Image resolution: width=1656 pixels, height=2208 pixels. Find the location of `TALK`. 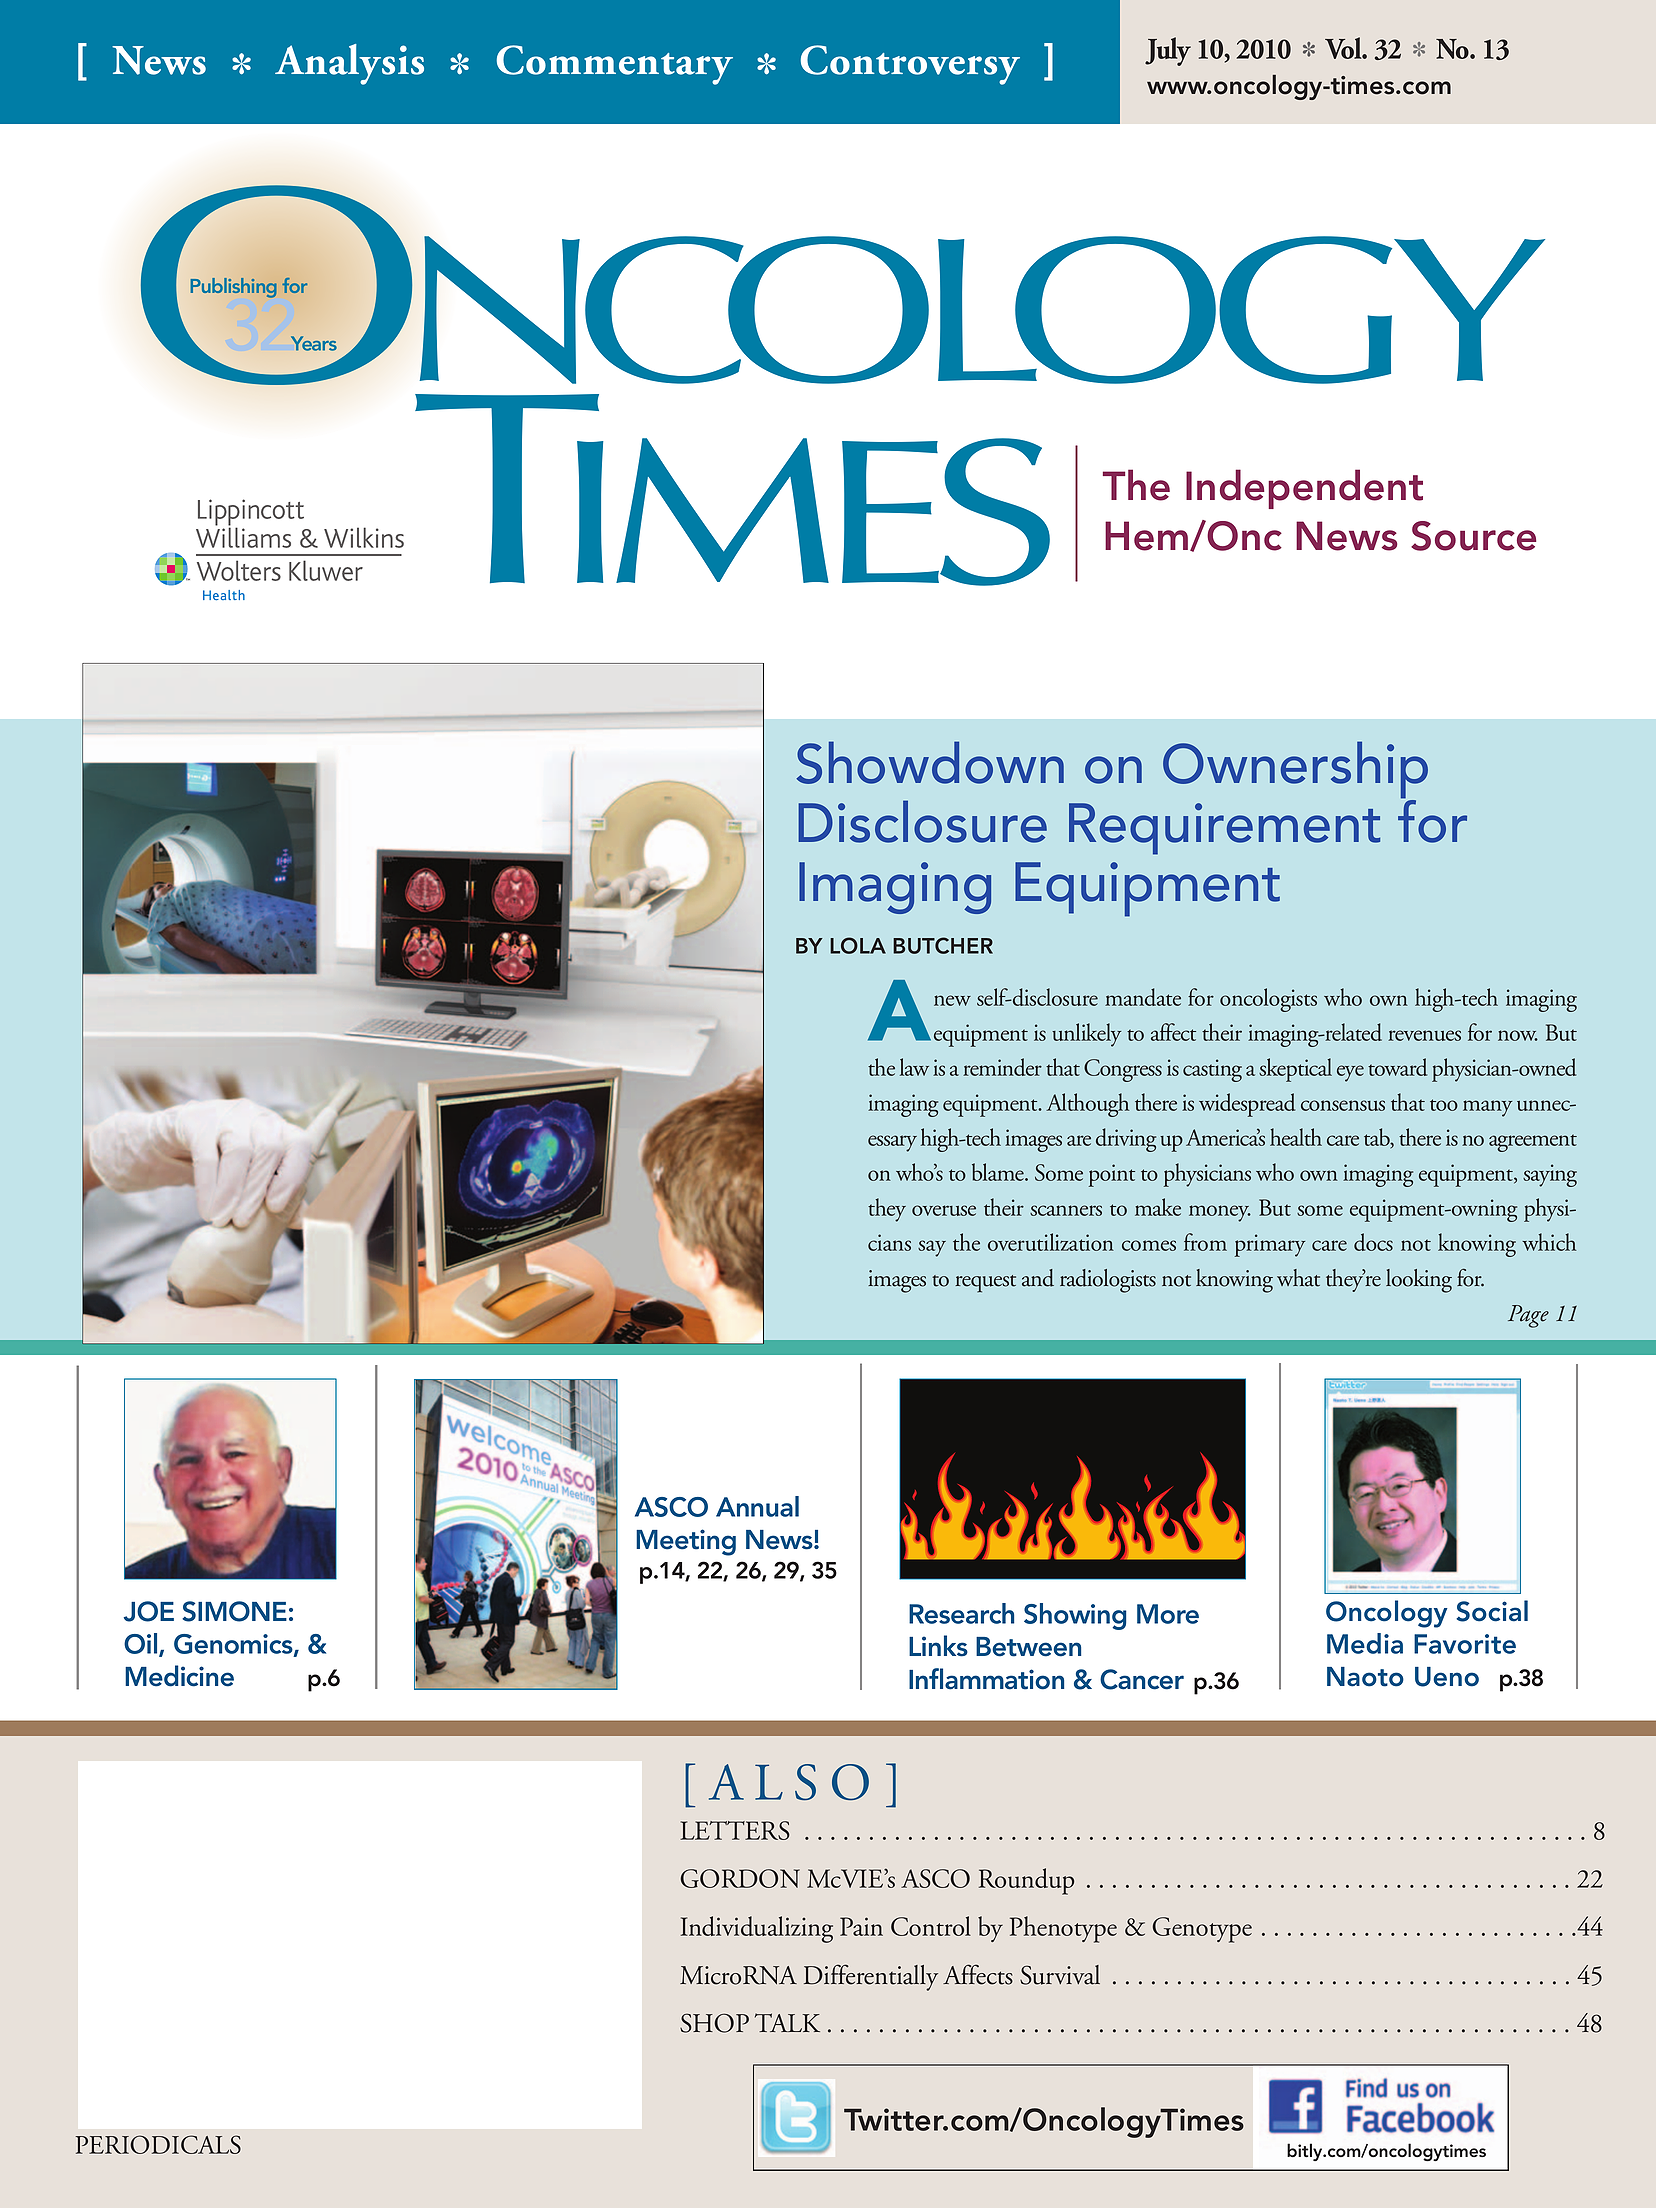

TALK is located at coordinates (787, 2022).
